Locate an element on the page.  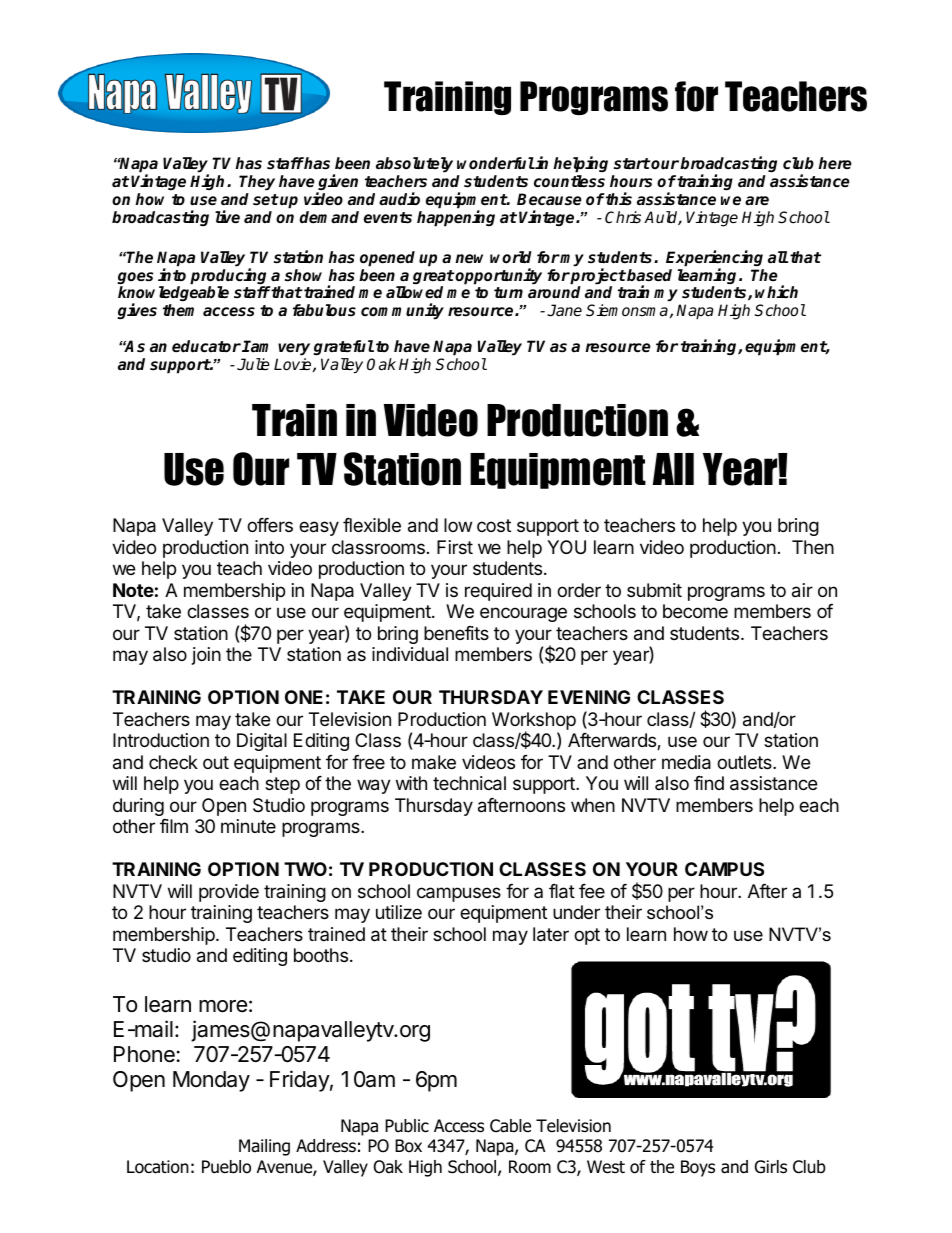
wonderful is located at coordinates (496, 163).
